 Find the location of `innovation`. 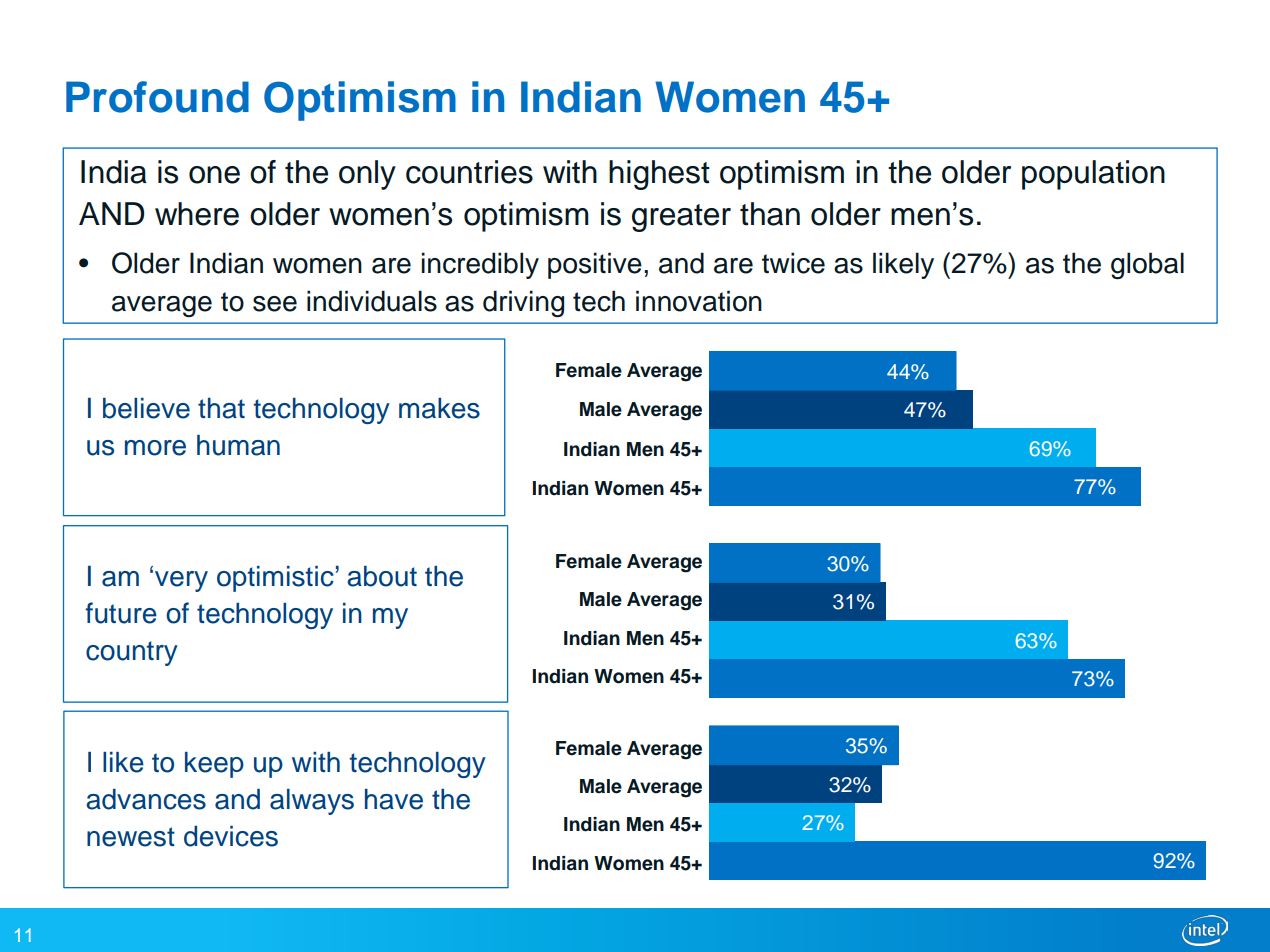

innovation is located at coordinates (699, 301).
